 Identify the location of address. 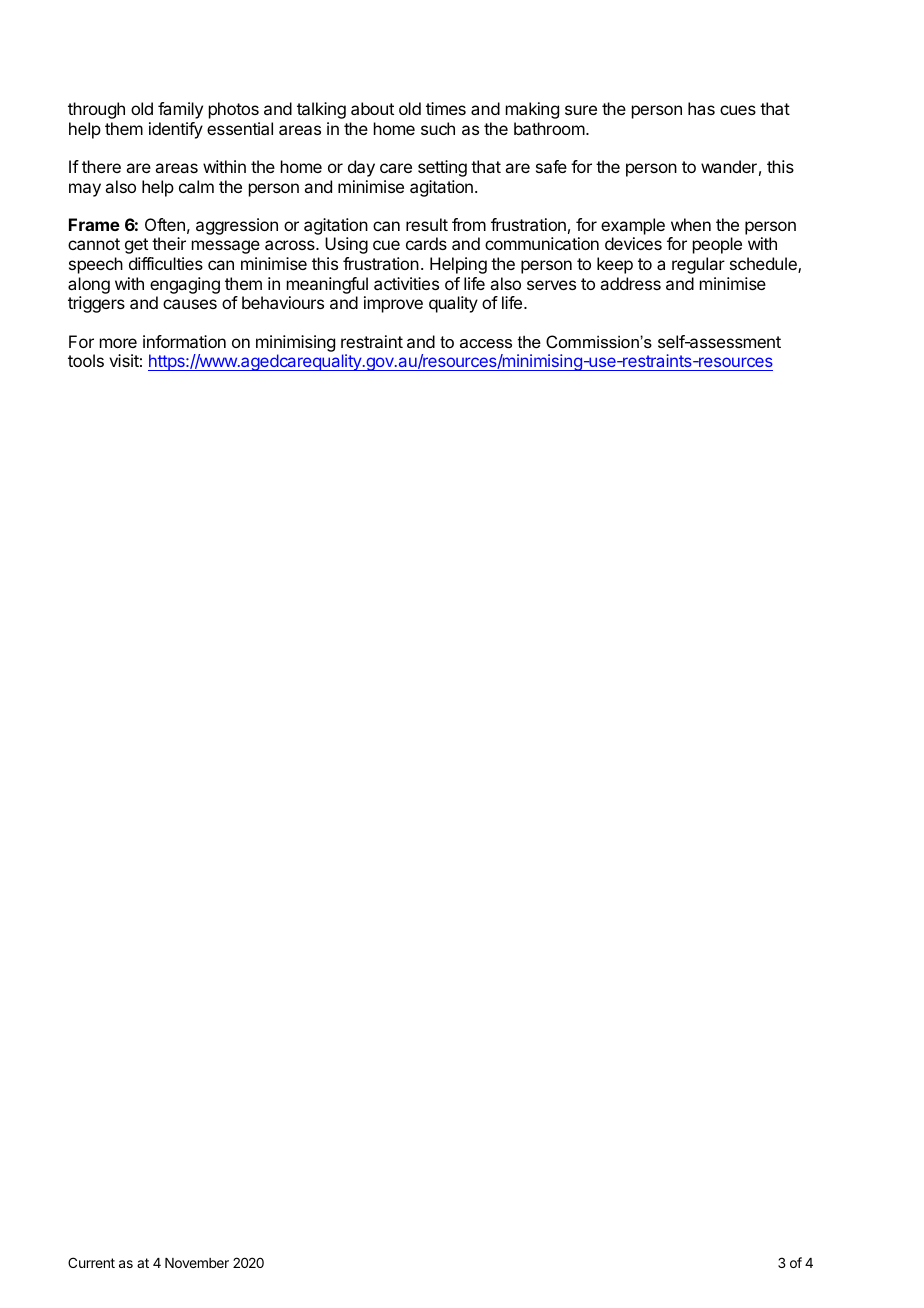
(630, 283).
